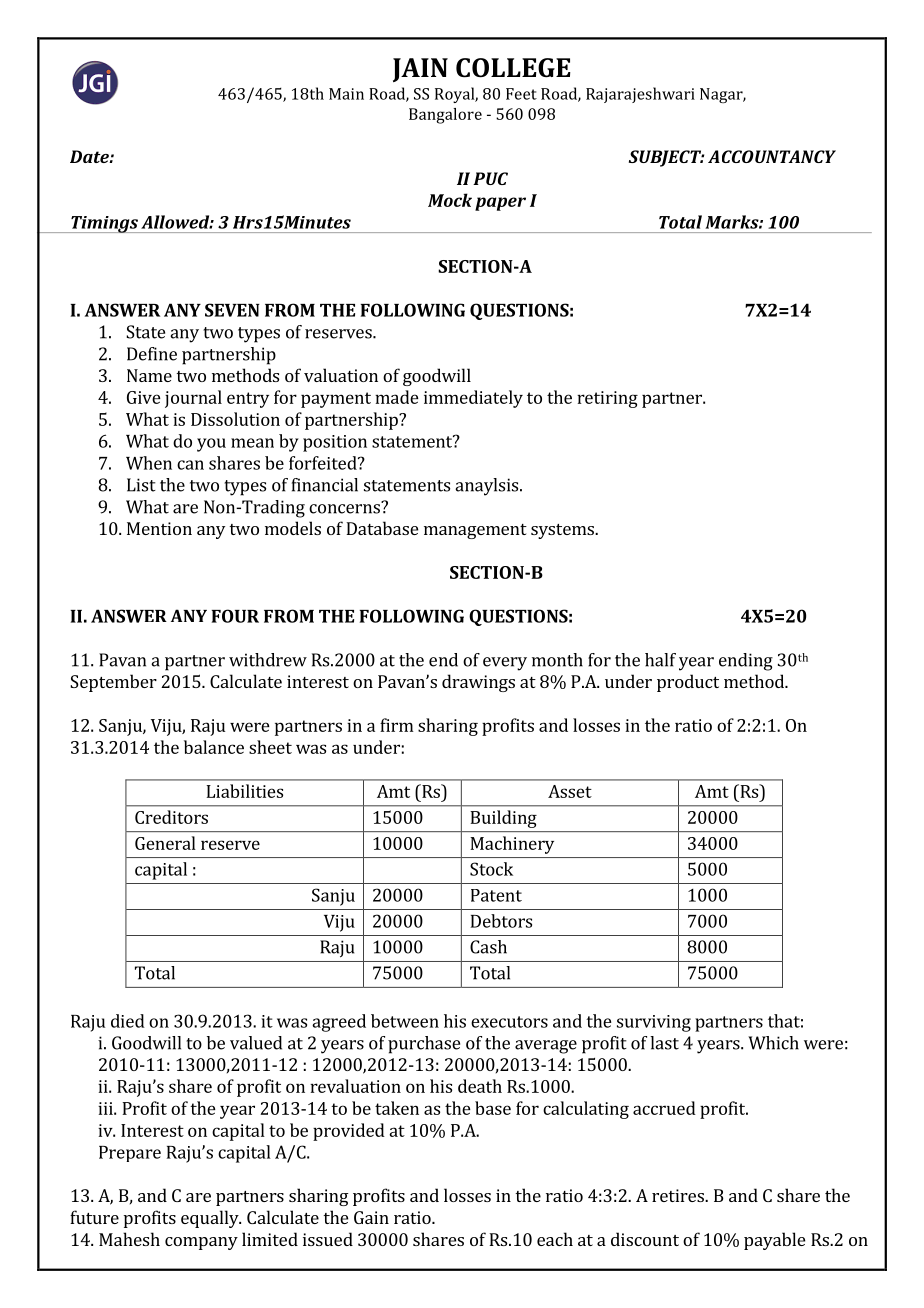 This screenshot has height=1308, width=924. I want to click on Bangalore, so click(445, 116).
